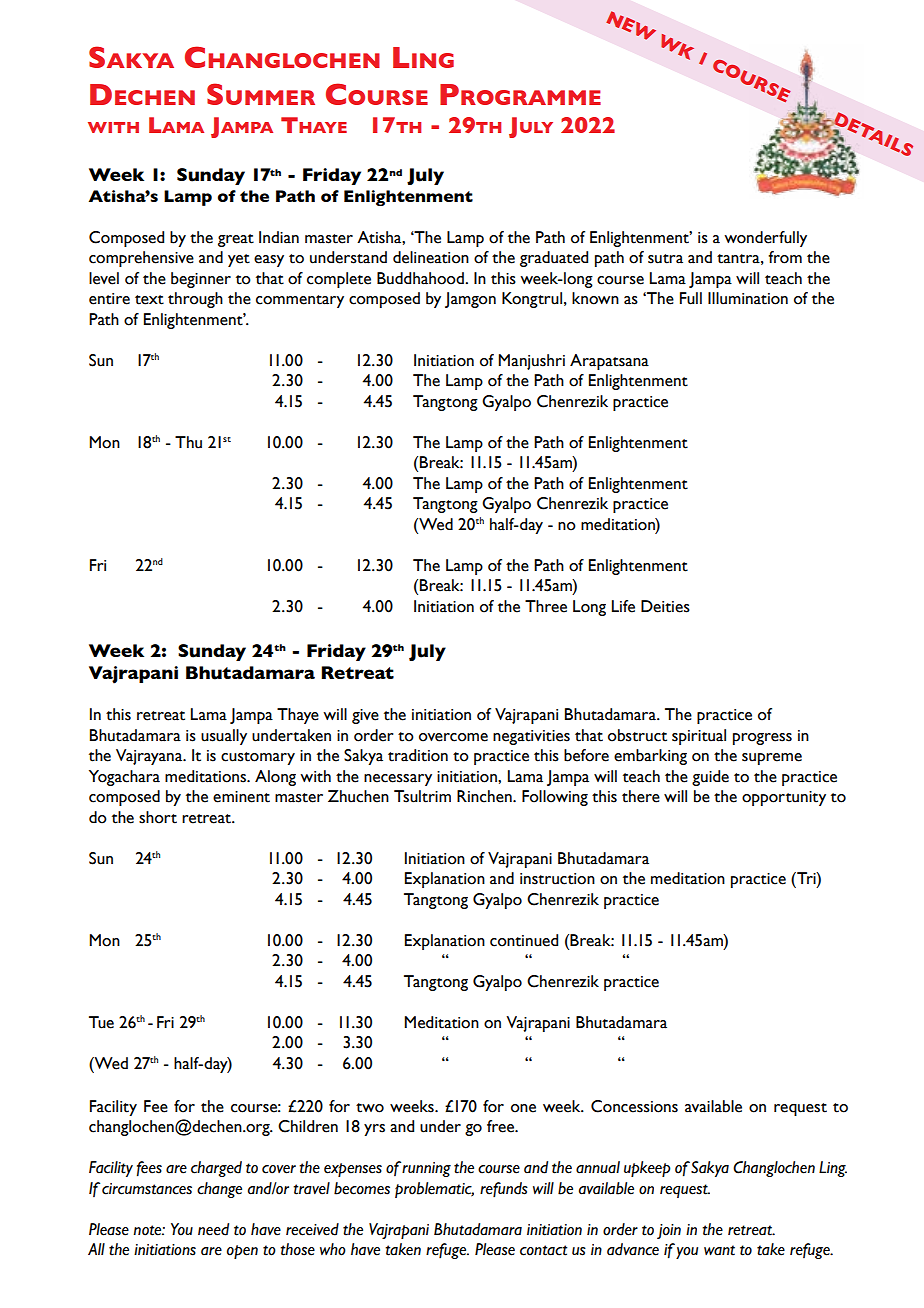  What do you see at coordinates (557, 879) in the image?
I see `instruction` at bounding box center [557, 879].
